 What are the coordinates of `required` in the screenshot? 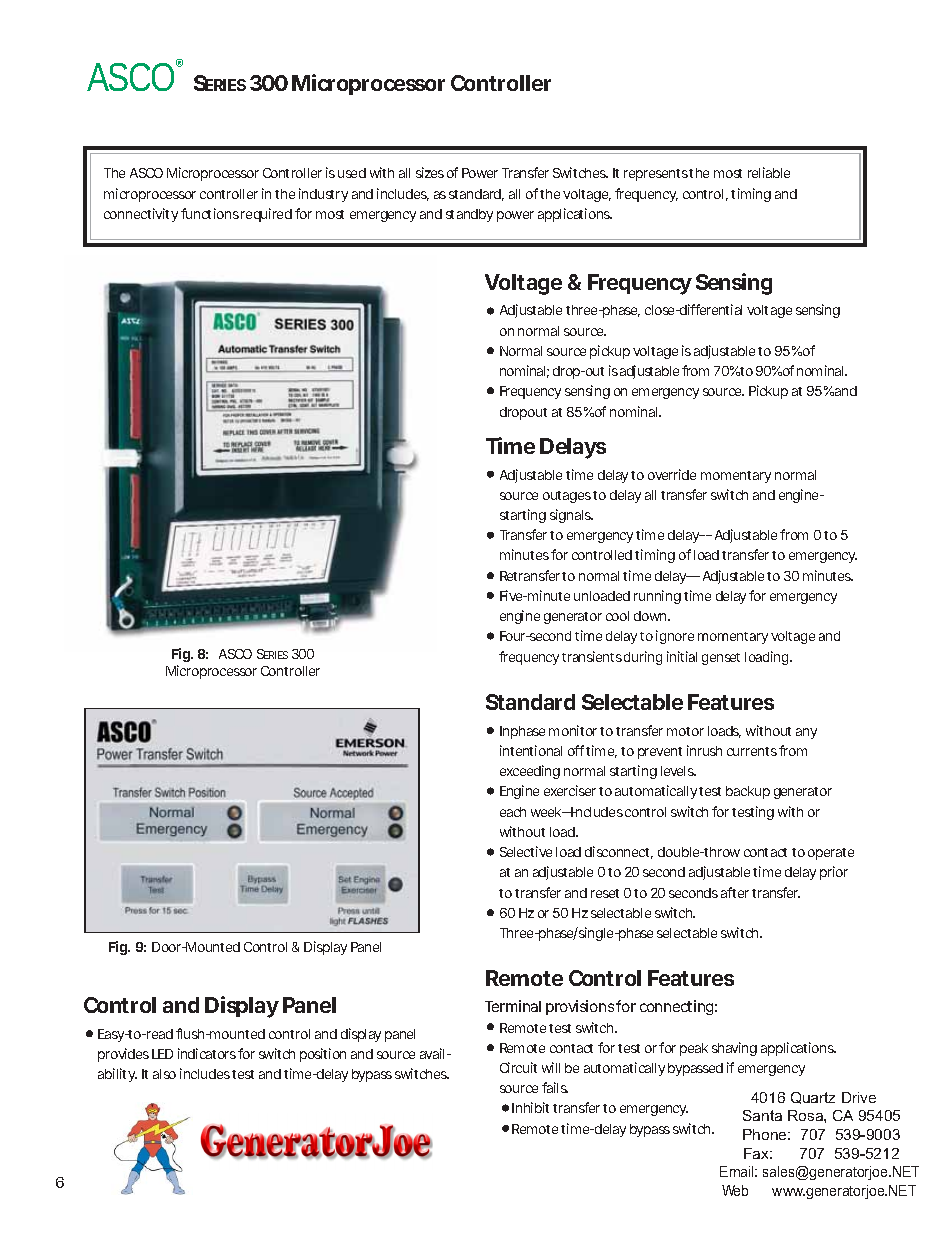 It's located at (266, 215).
